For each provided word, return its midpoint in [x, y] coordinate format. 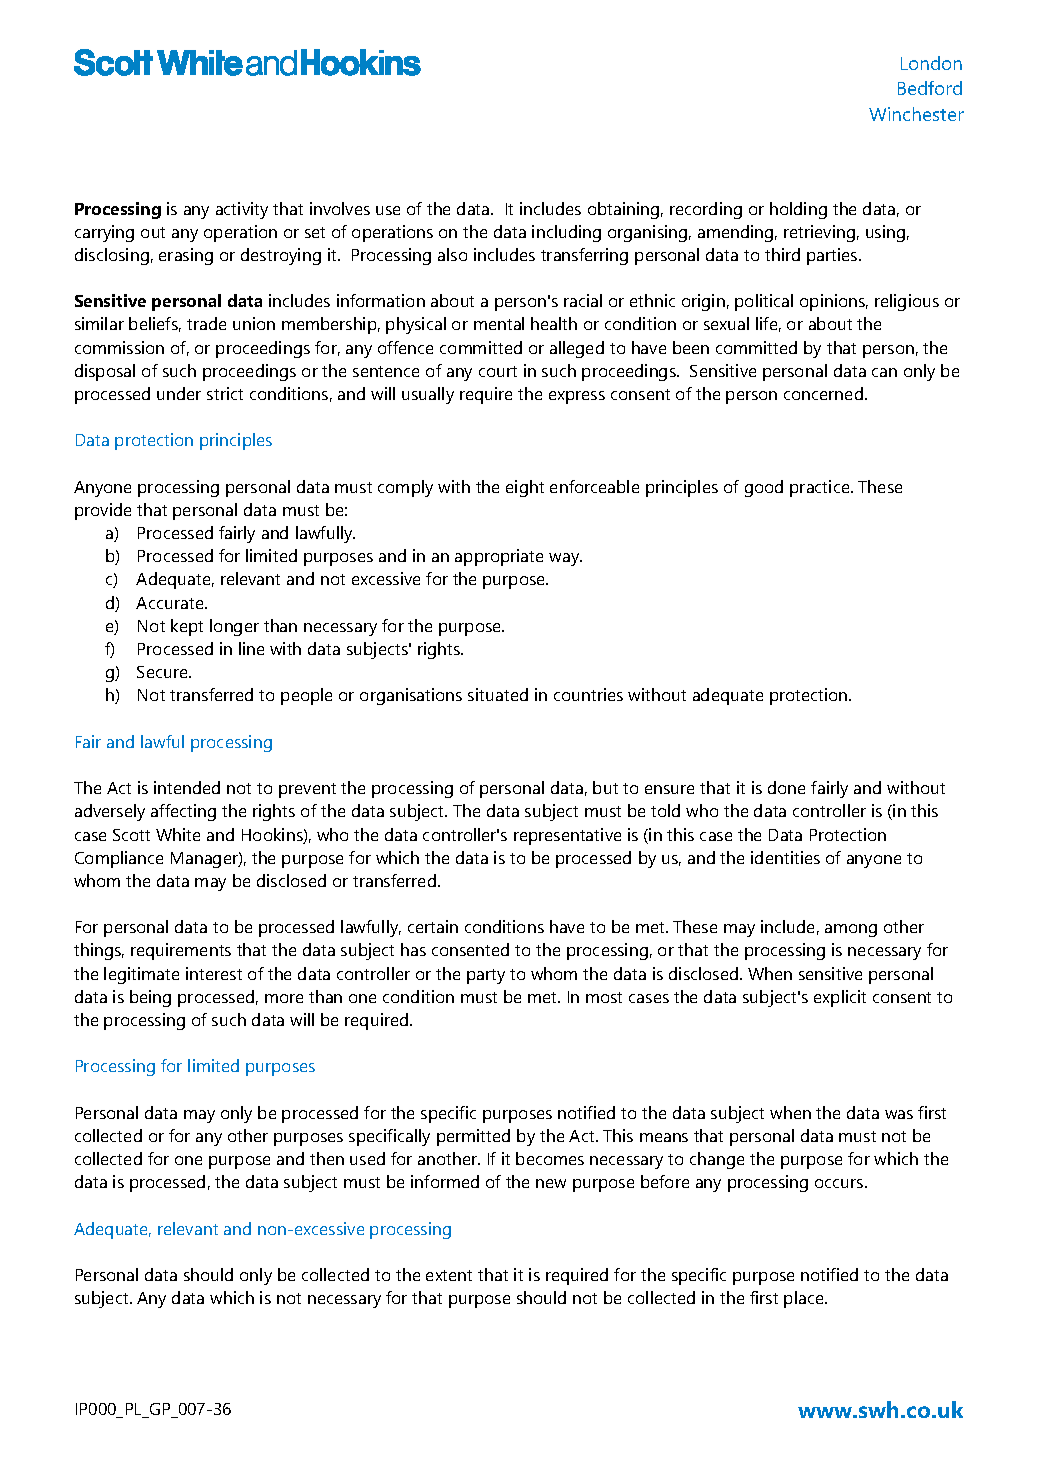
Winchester [916, 114]
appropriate [499, 557]
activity [242, 210]
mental [499, 323]
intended [187, 787]
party [486, 976]
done [786, 787]
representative [567, 836]
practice [821, 488]
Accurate [171, 603]
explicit [840, 998]
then [327, 1158]
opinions [834, 302]
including [566, 233]
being [150, 998]
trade [206, 323]
